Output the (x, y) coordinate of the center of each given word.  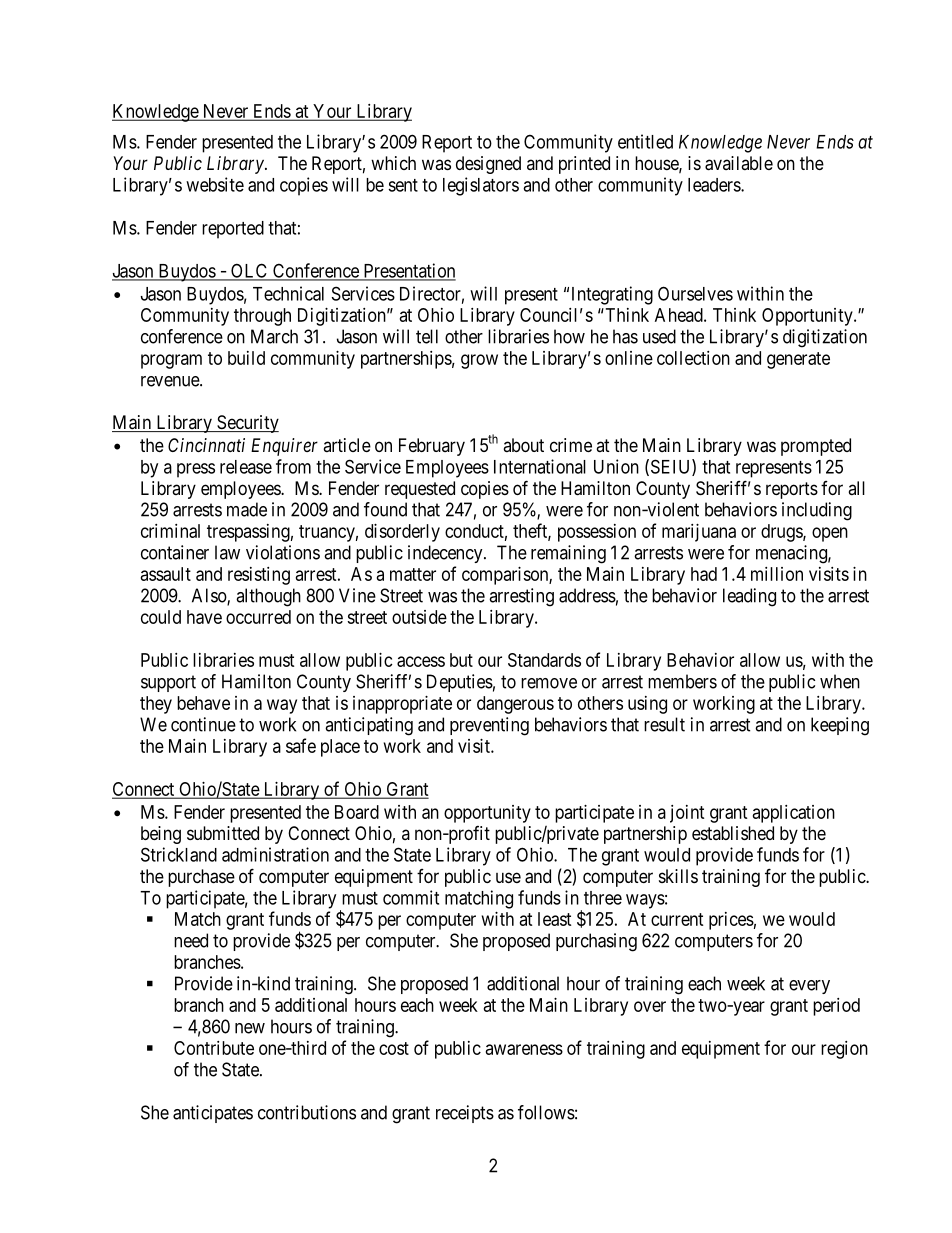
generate (798, 360)
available (739, 163)
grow (479, 361)
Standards (544, 660)
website (215, 184)
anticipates (213, 1114)
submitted (223, 833)
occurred (258, 617)
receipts (465, 1114)
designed (488, 165)
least (554, 919)
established (733, 833)
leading (749, 597)
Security (247, 424)
